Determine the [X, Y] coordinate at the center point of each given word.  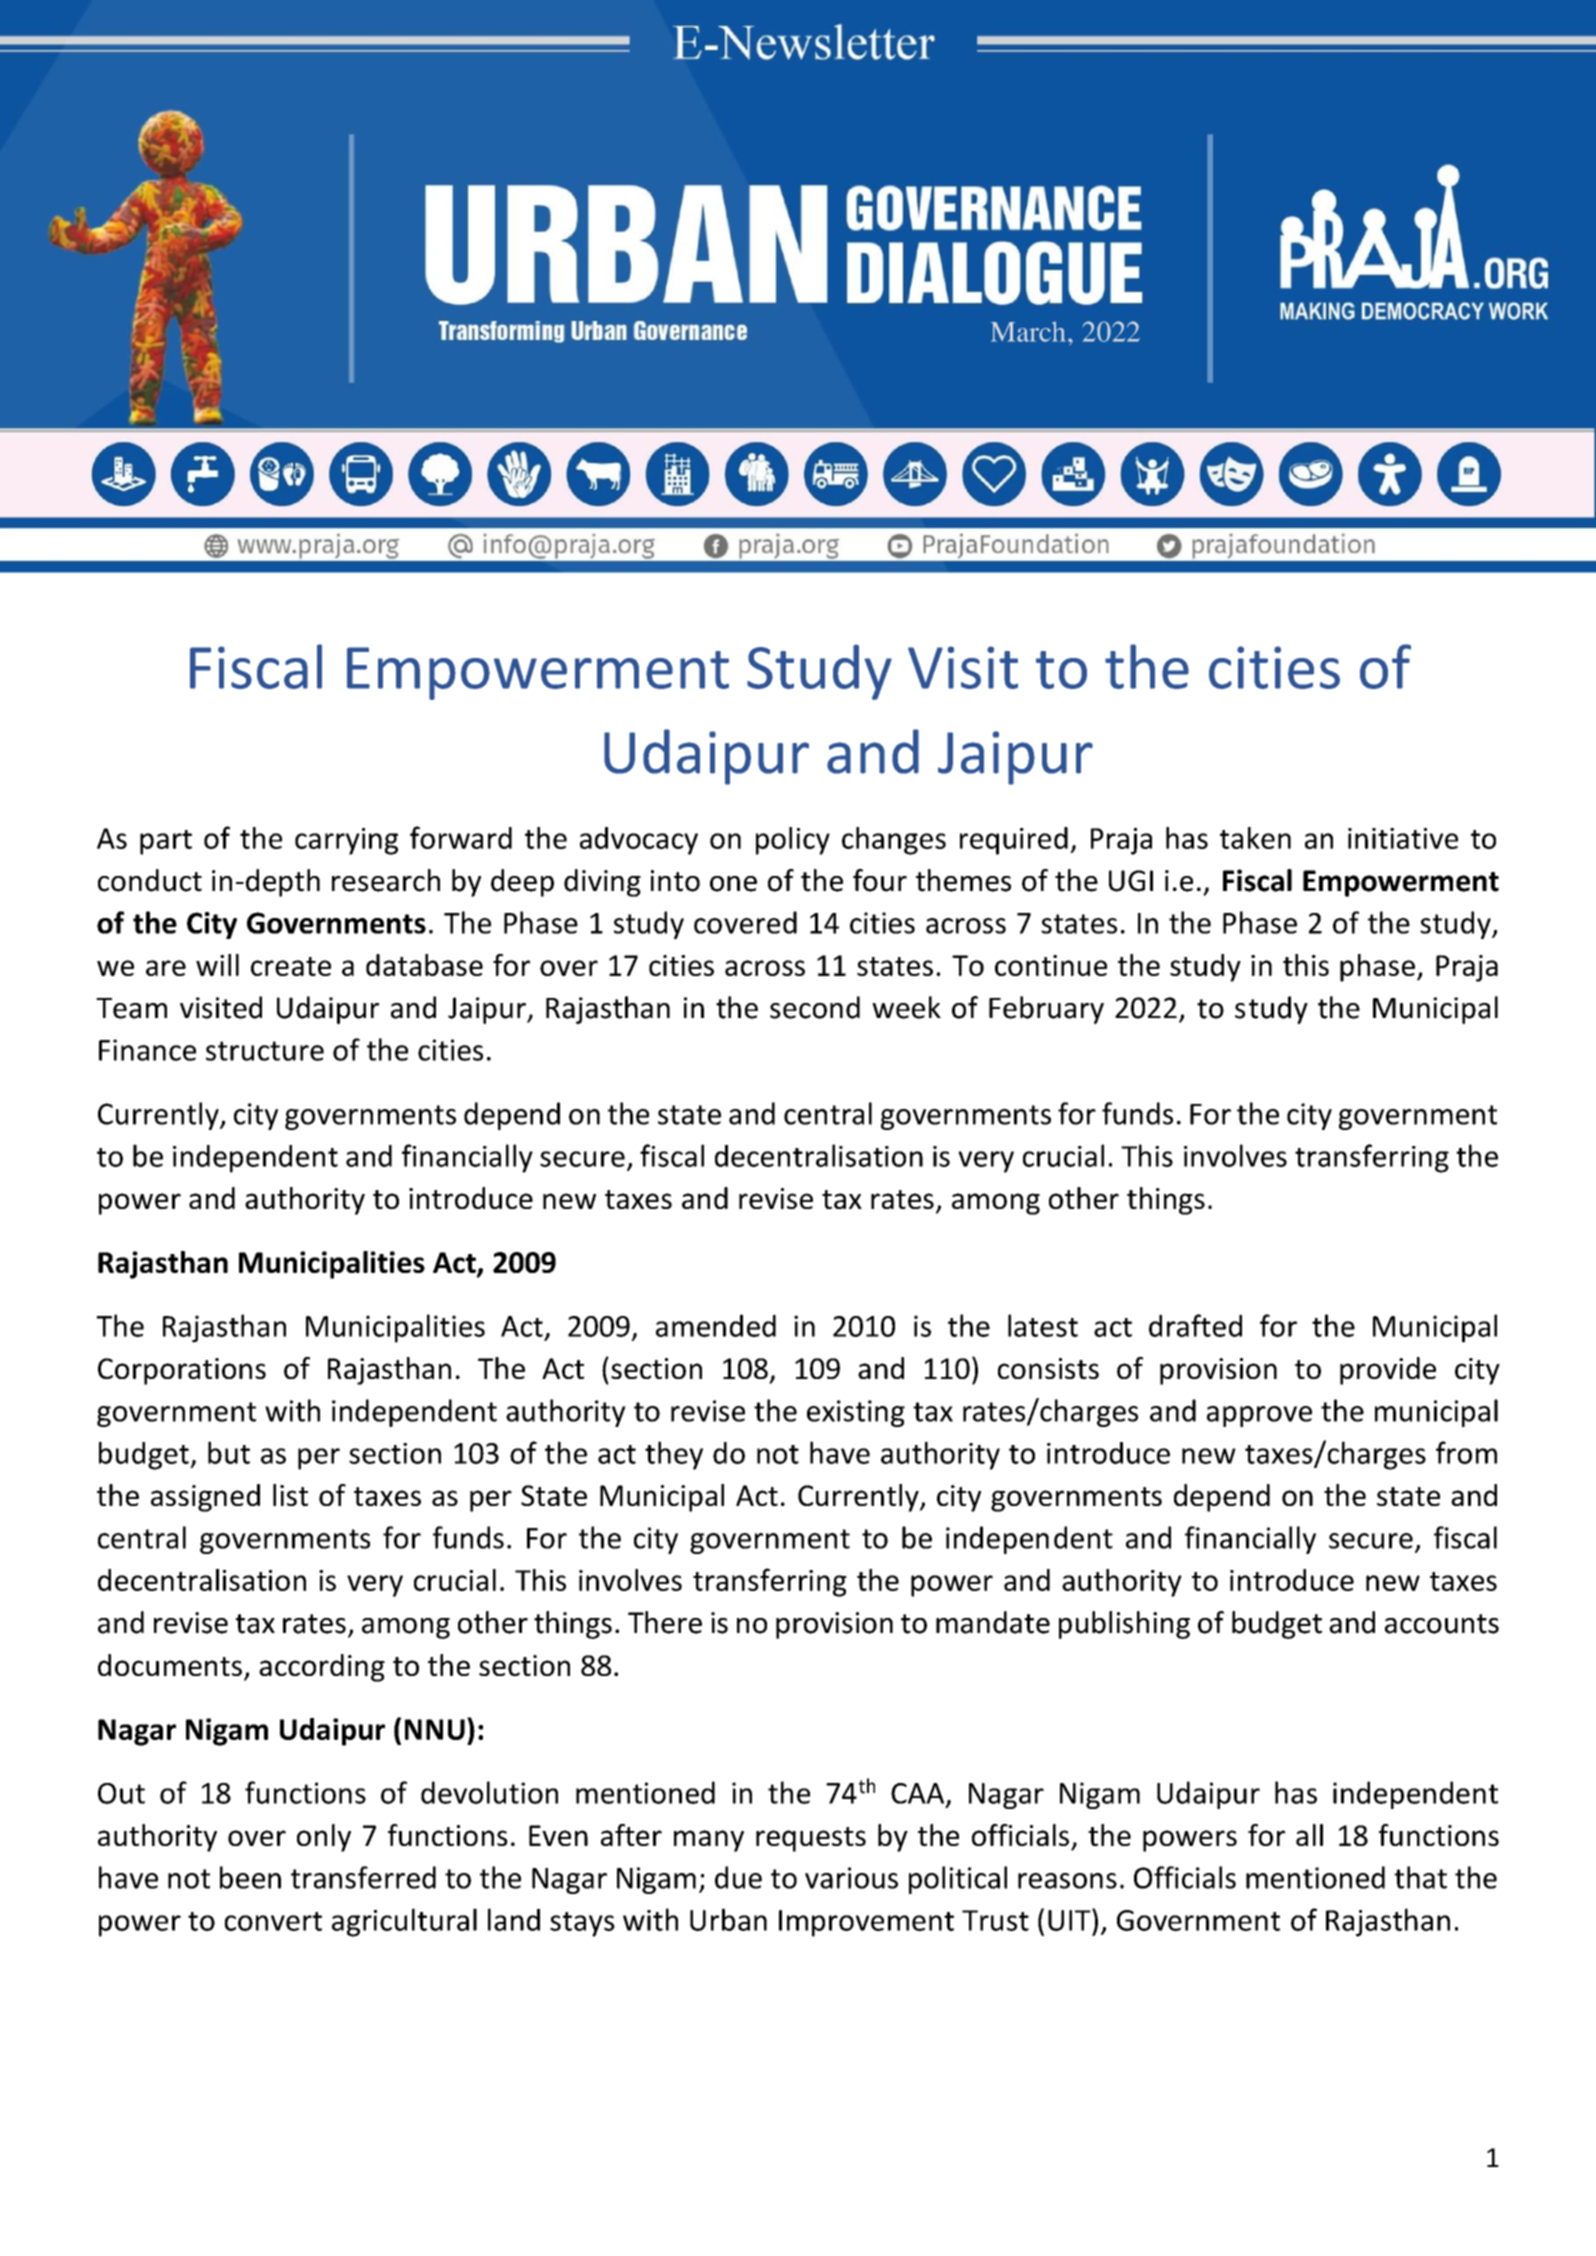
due [738, 1877]
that [1420, 1877]
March [1028, 331]
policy [793, 841]
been [250, 1877]
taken [1255, 838]
